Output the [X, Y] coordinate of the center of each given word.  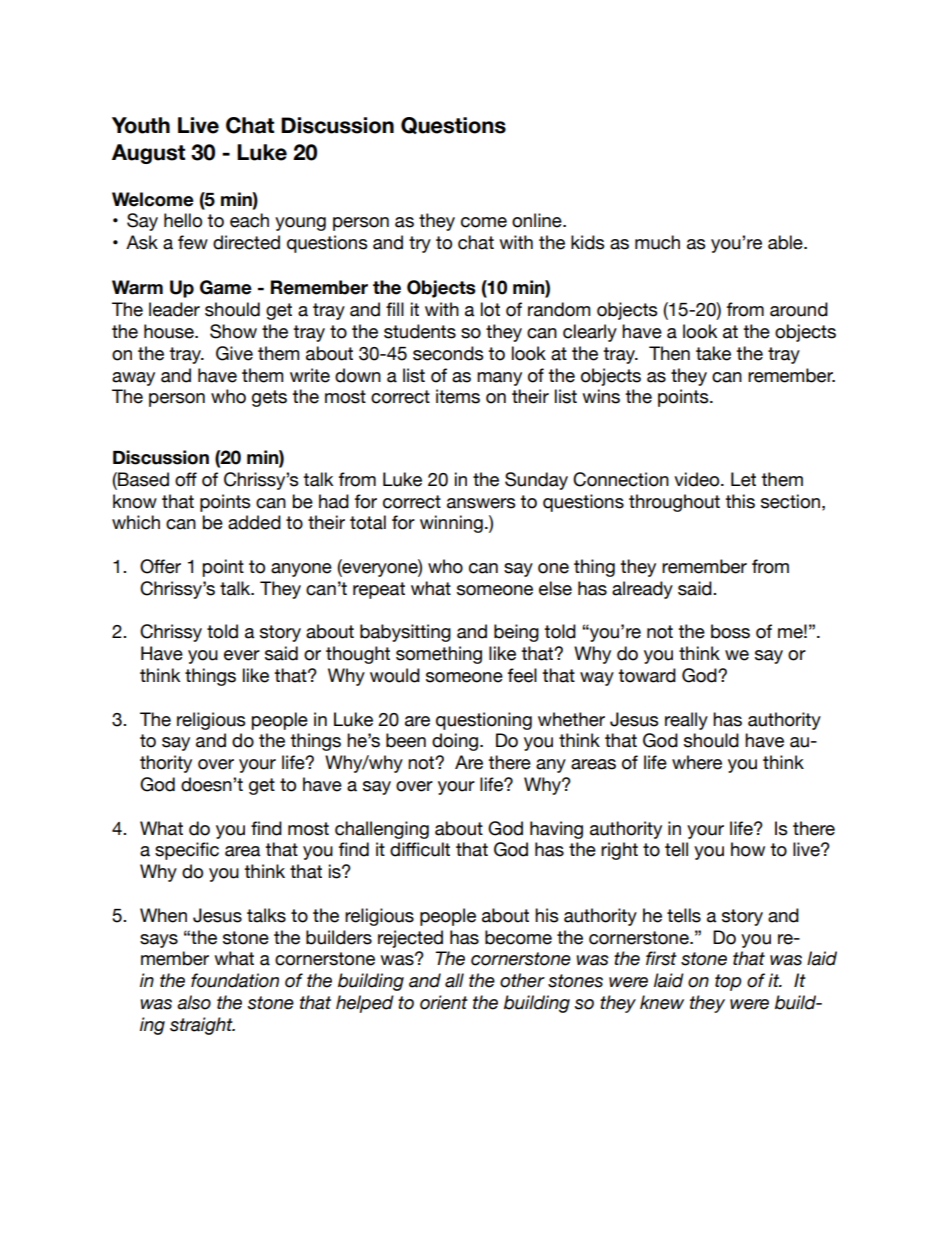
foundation [235, 980]
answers [481, 503]
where [697, 762]
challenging [382, 830]
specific [187, 851]
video [698, 479]
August [148, 154]
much [657, 242]
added [254, 522]
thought [358, 655]
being [516, 633]
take [713, 353]
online [538, 220]
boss [730, 631]
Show [233, 331]
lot [490, 309]
